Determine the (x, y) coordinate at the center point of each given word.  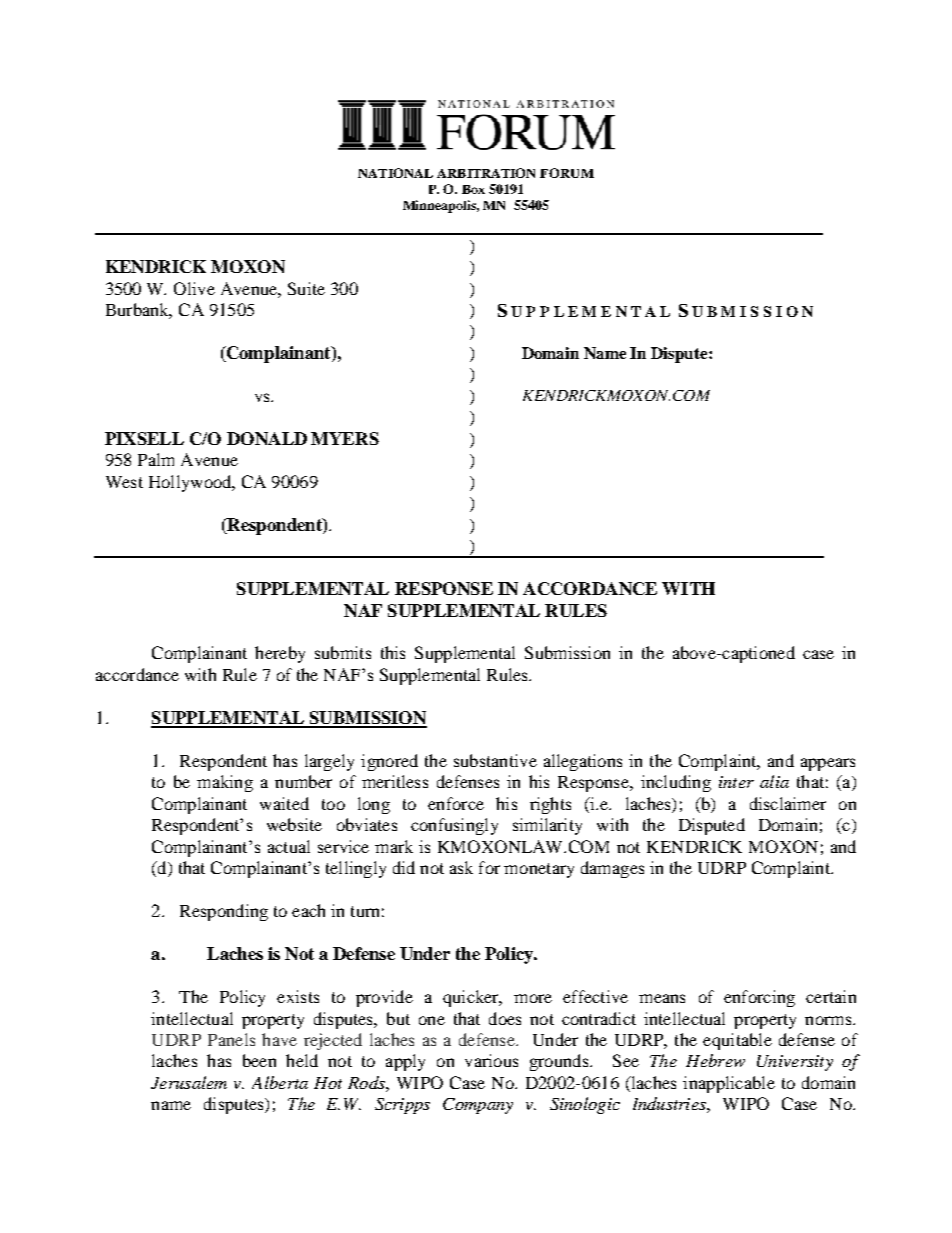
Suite (306, 288)
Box (473, 189)
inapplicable (729, 1084)
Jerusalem (189, 1082)
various (491, 1060)
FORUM (567, 173)
